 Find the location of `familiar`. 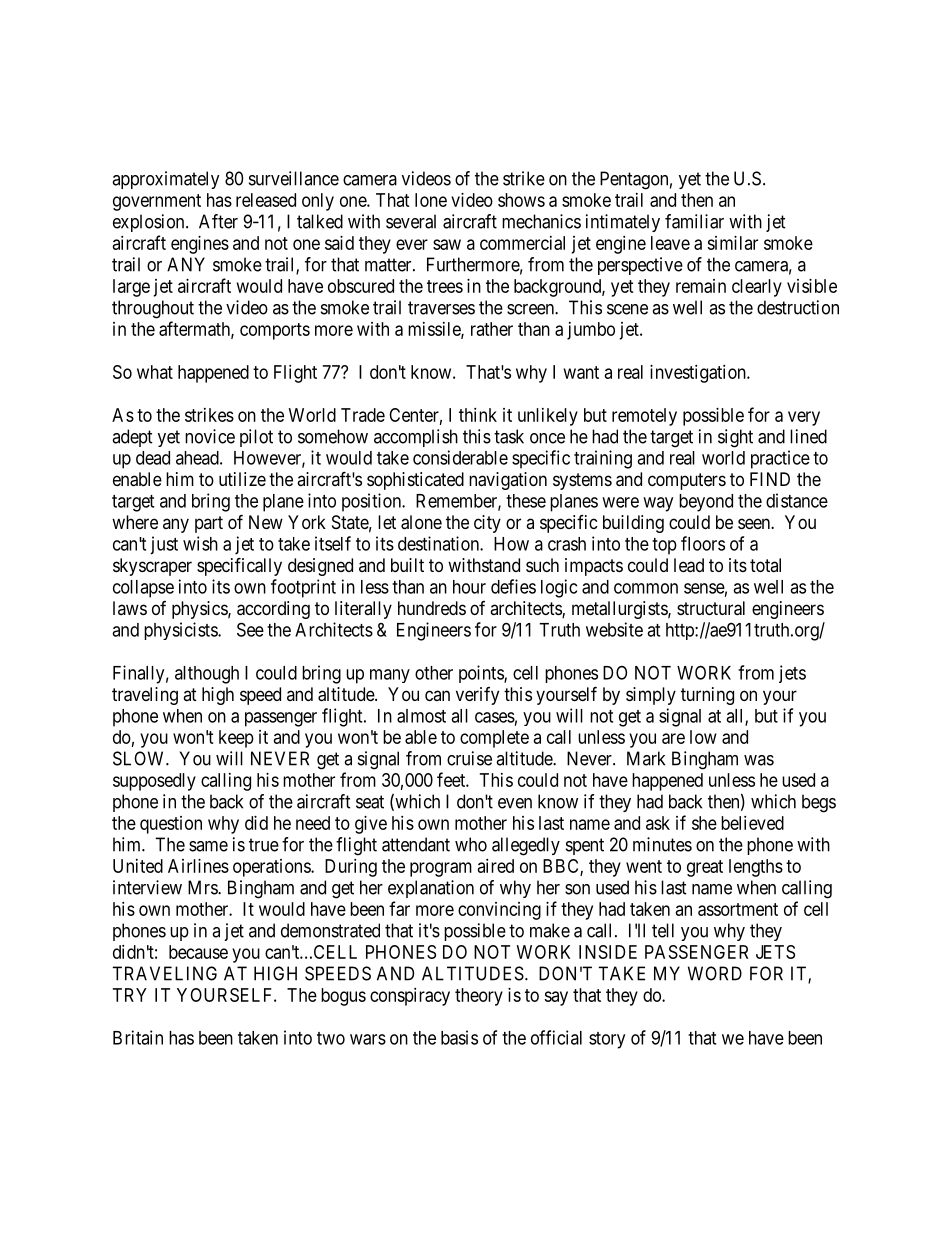

familiar is located at coordinates (694, 221).
